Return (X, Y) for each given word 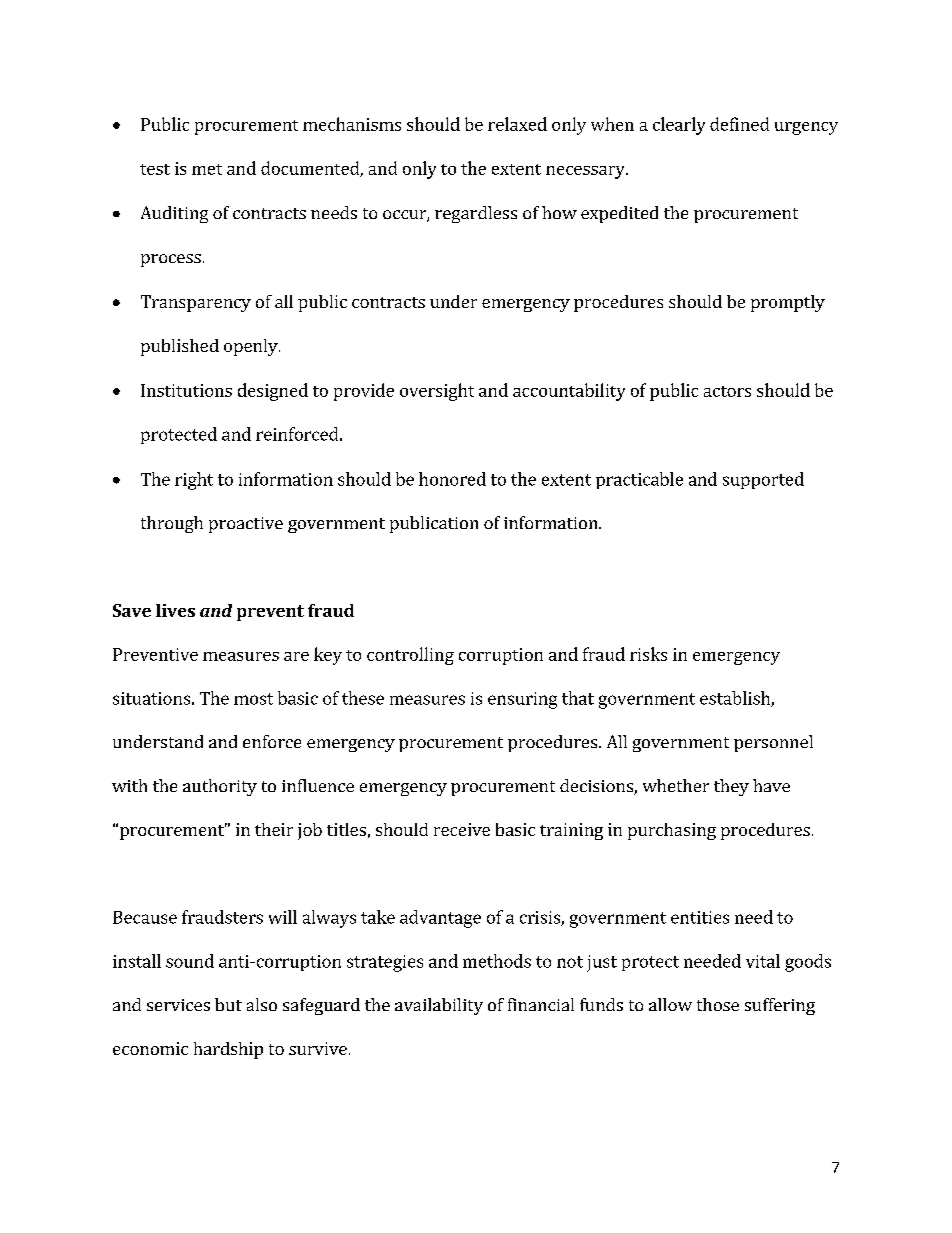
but (228, 1004)
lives (175, 610)
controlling (410, 656)
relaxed (517, 124)
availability (439, 1006)
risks (648, 654)
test (155, 169)
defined (739, 124)
